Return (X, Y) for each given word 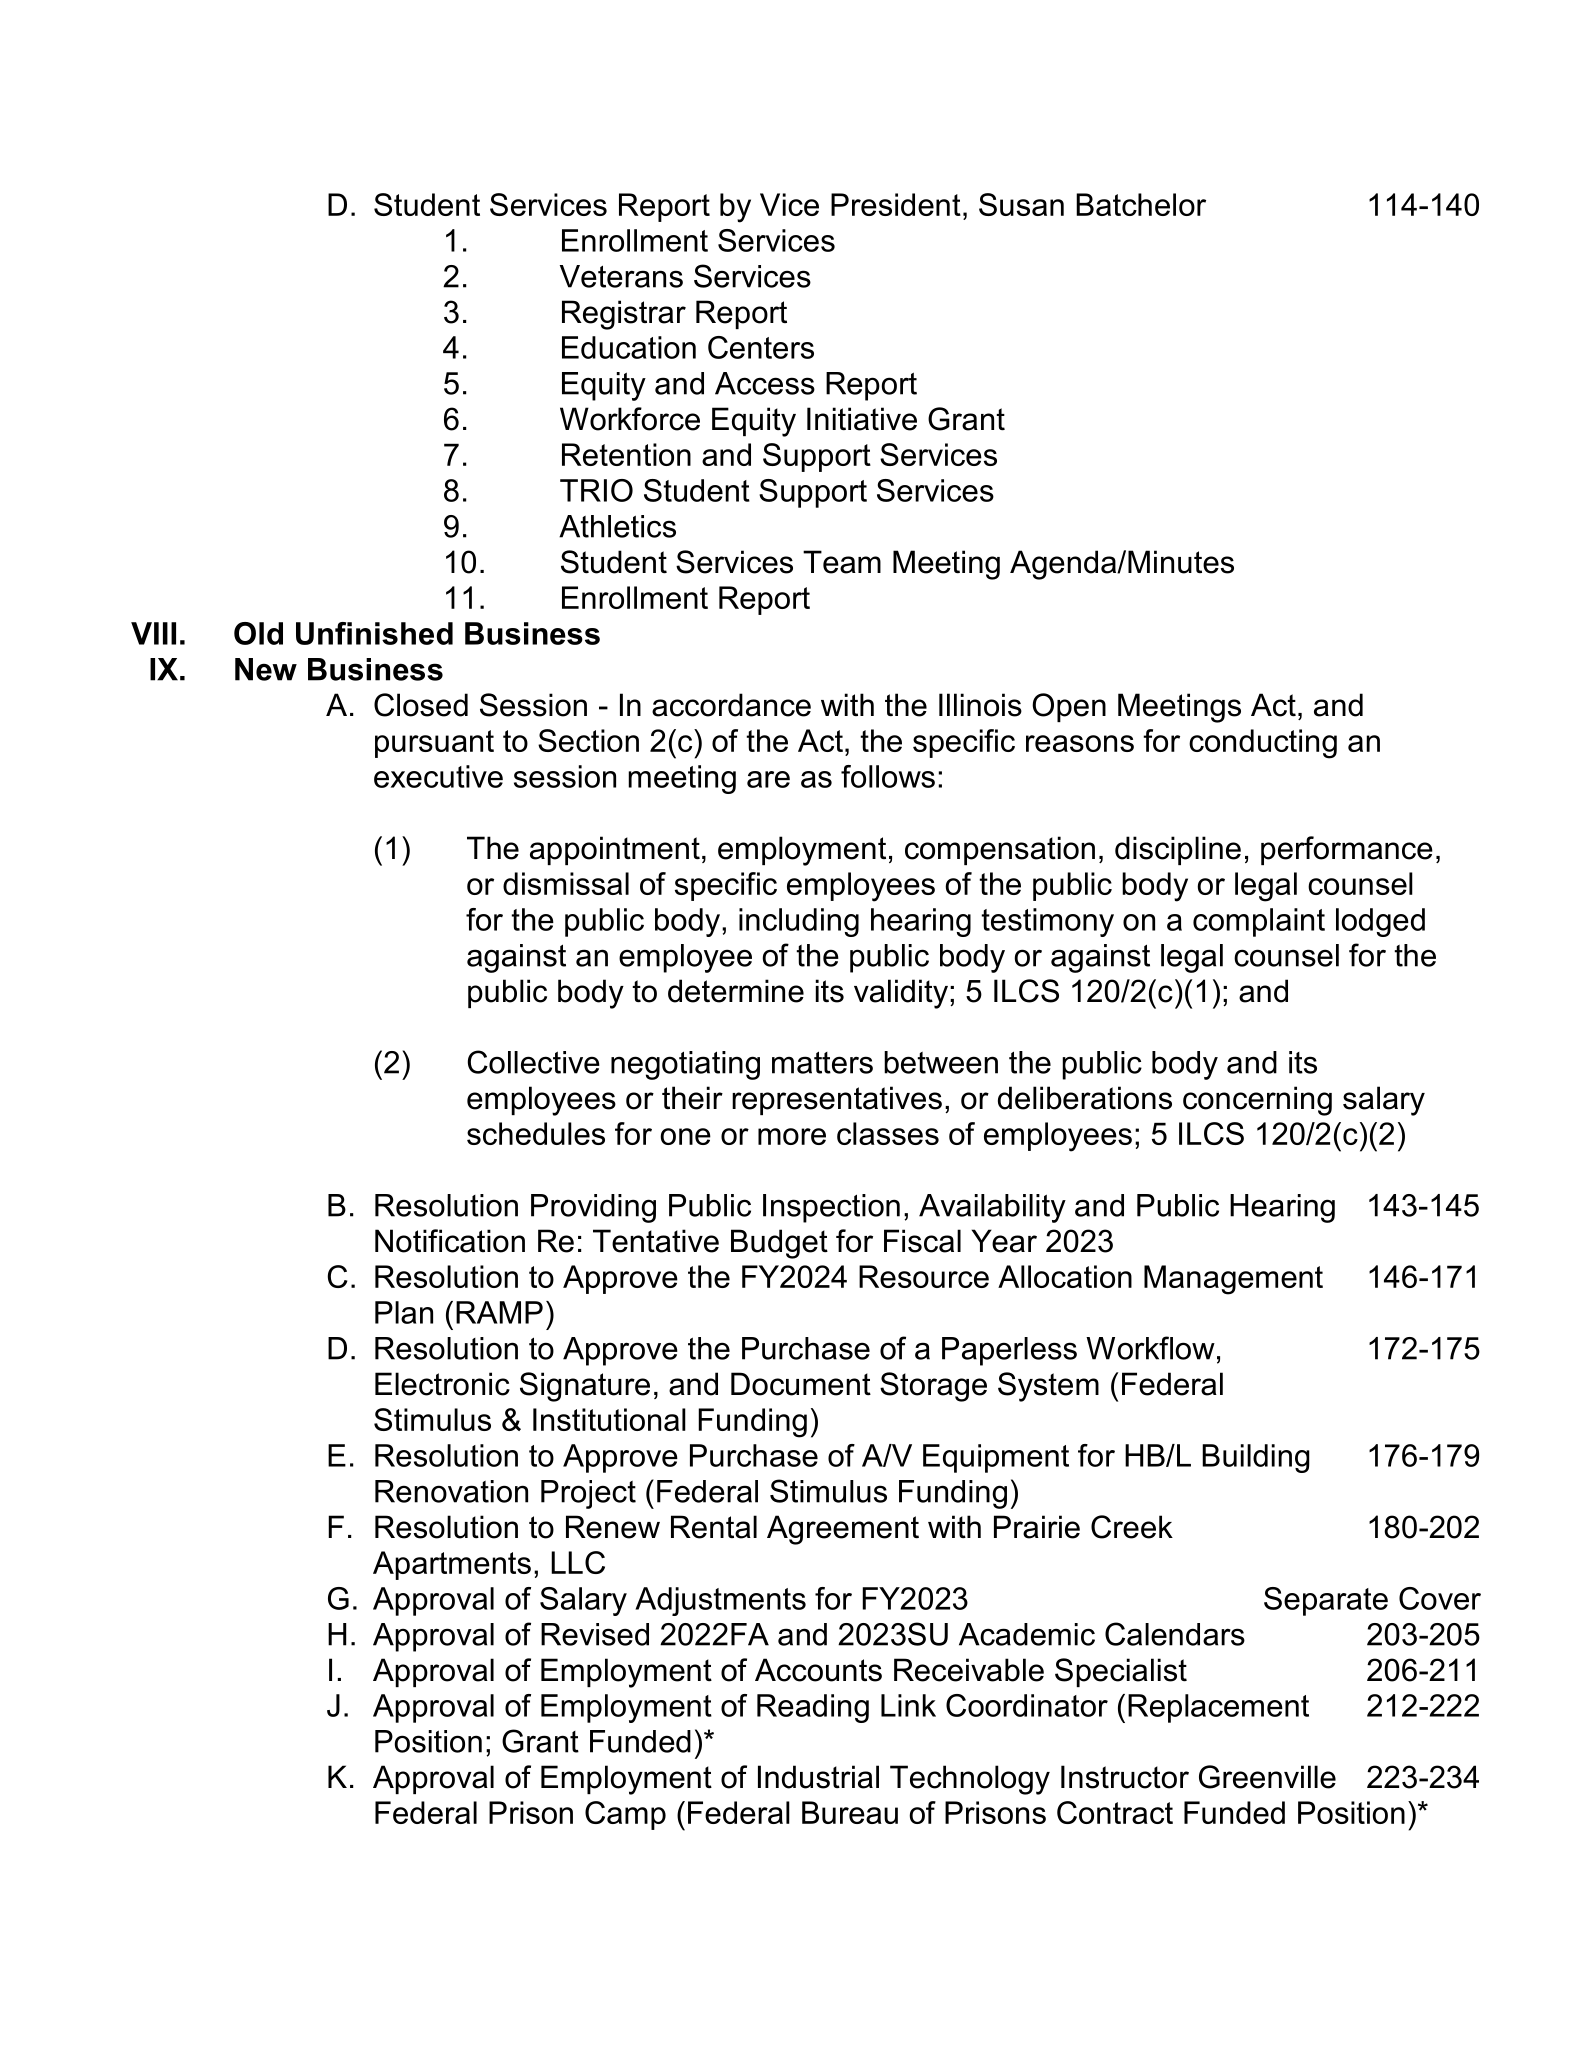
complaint (1259, 922)
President (896, 204)
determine (736, 991)
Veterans (621, 276)
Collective (534, 1062)
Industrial (818, 1777)
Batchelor (1141, 204)
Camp (625, 1815)
